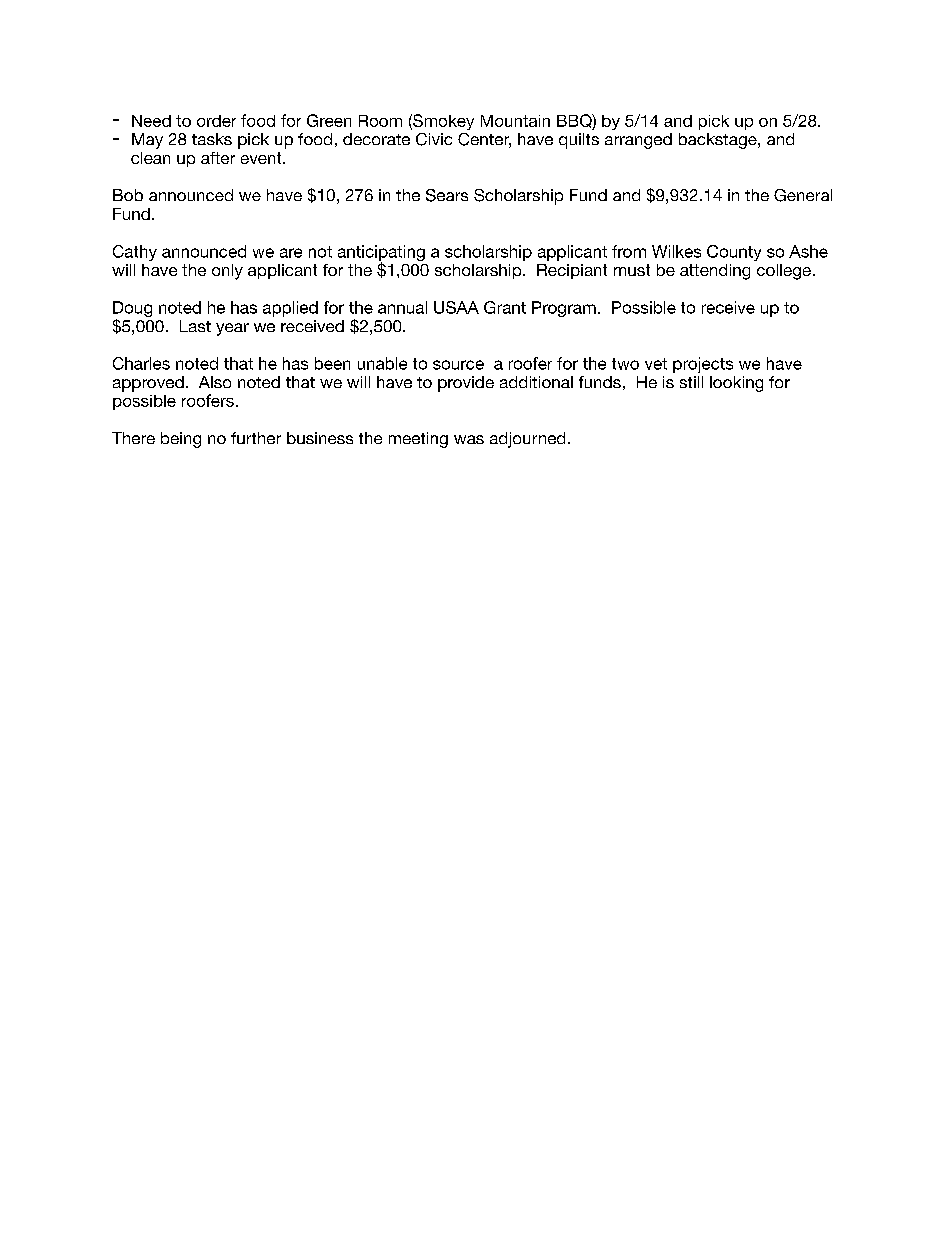 The height and width of the image is (1233, 952). What do you see at coordinates (212, 139) in the image?
I see `tasks` at bounding box center [212, 139].
